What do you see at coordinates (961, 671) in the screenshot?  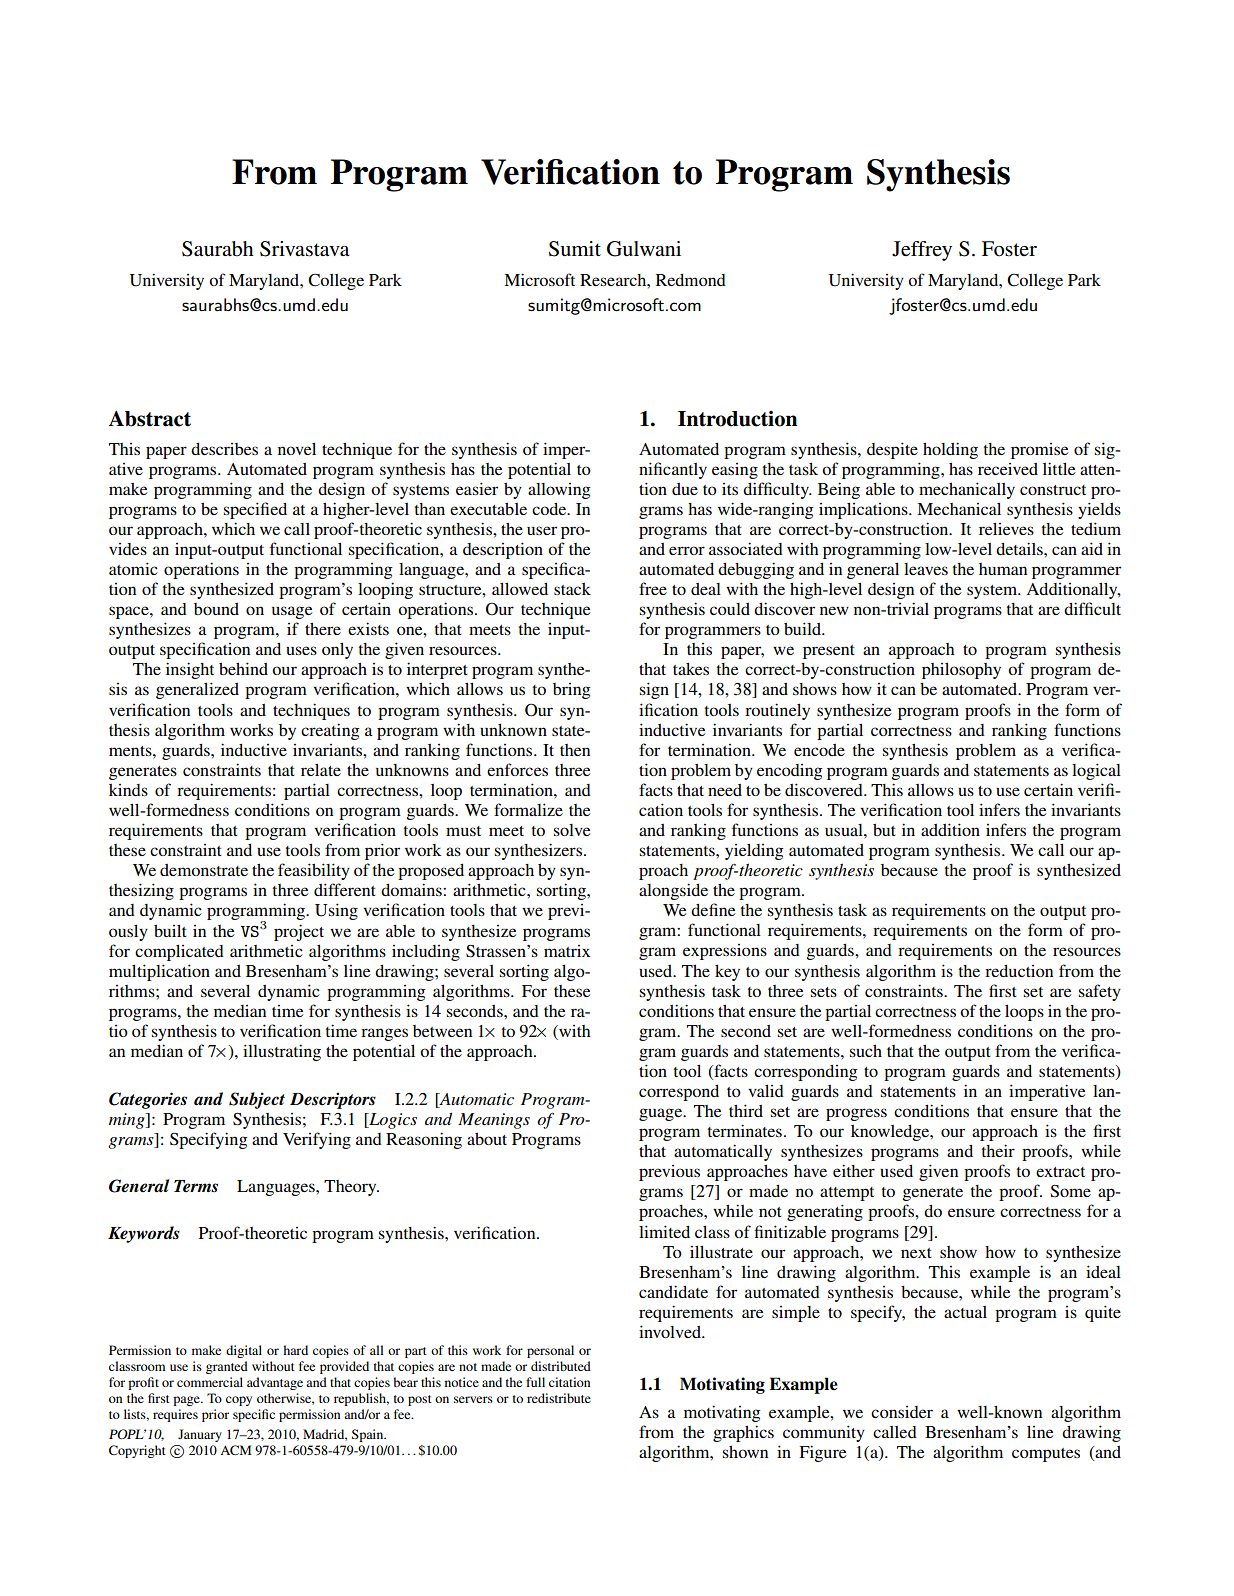 I see `philosophy` at bounding box center [961, 671].
